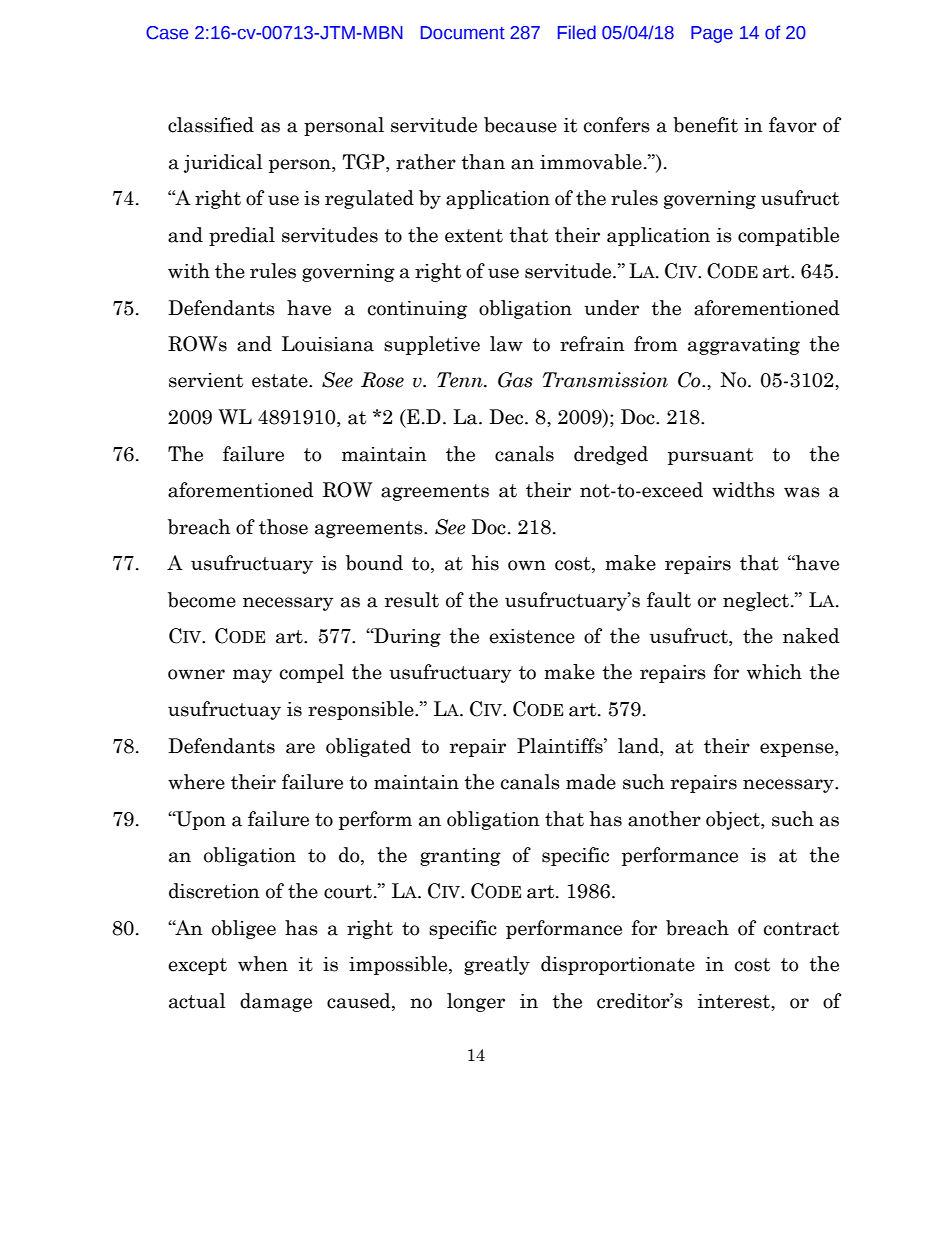  Describe the element at coordinates (743, 490) in the image. I see `widths` at that location.
